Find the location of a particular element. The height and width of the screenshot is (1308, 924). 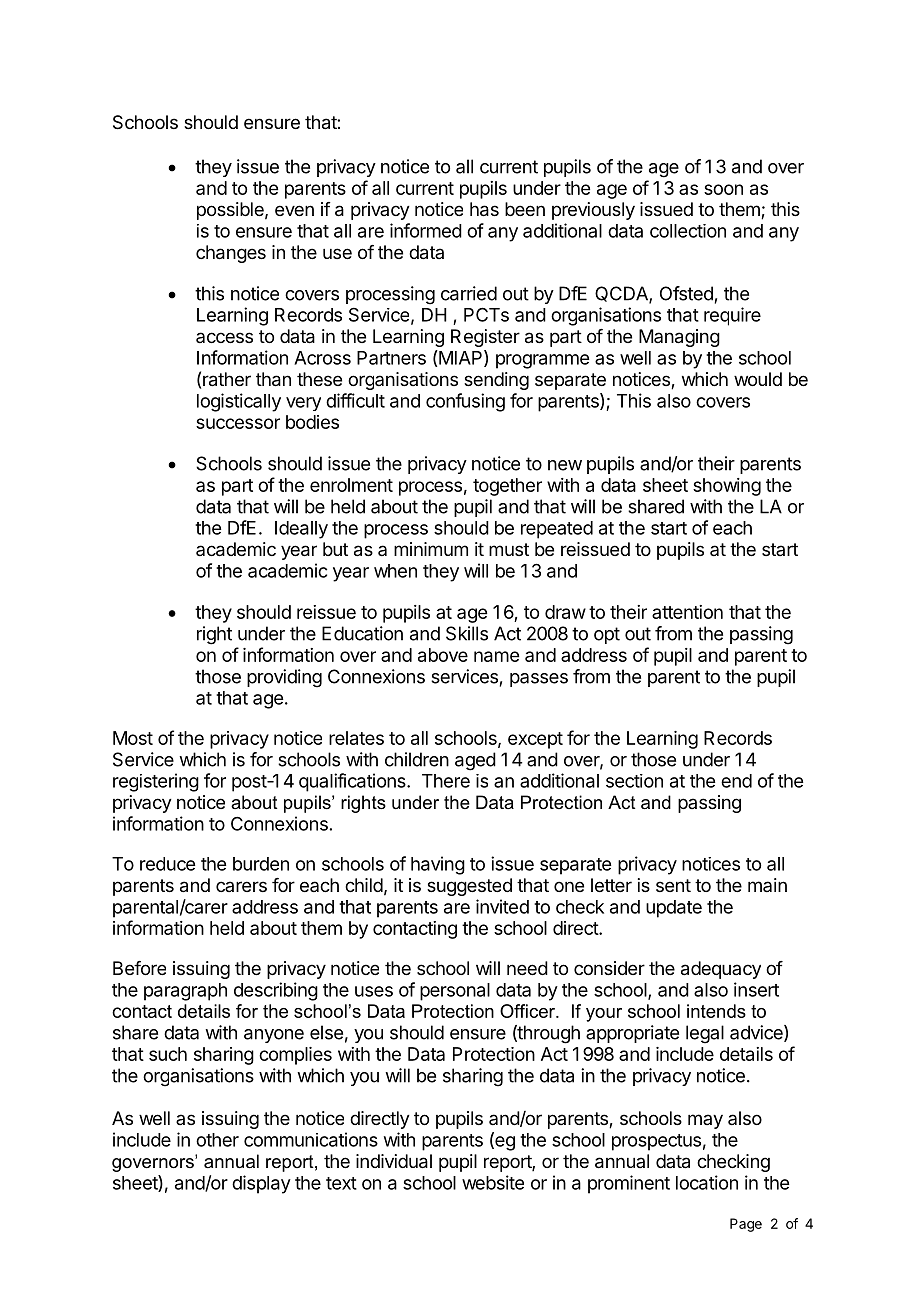

informed is located at coordinates (426, 230).
